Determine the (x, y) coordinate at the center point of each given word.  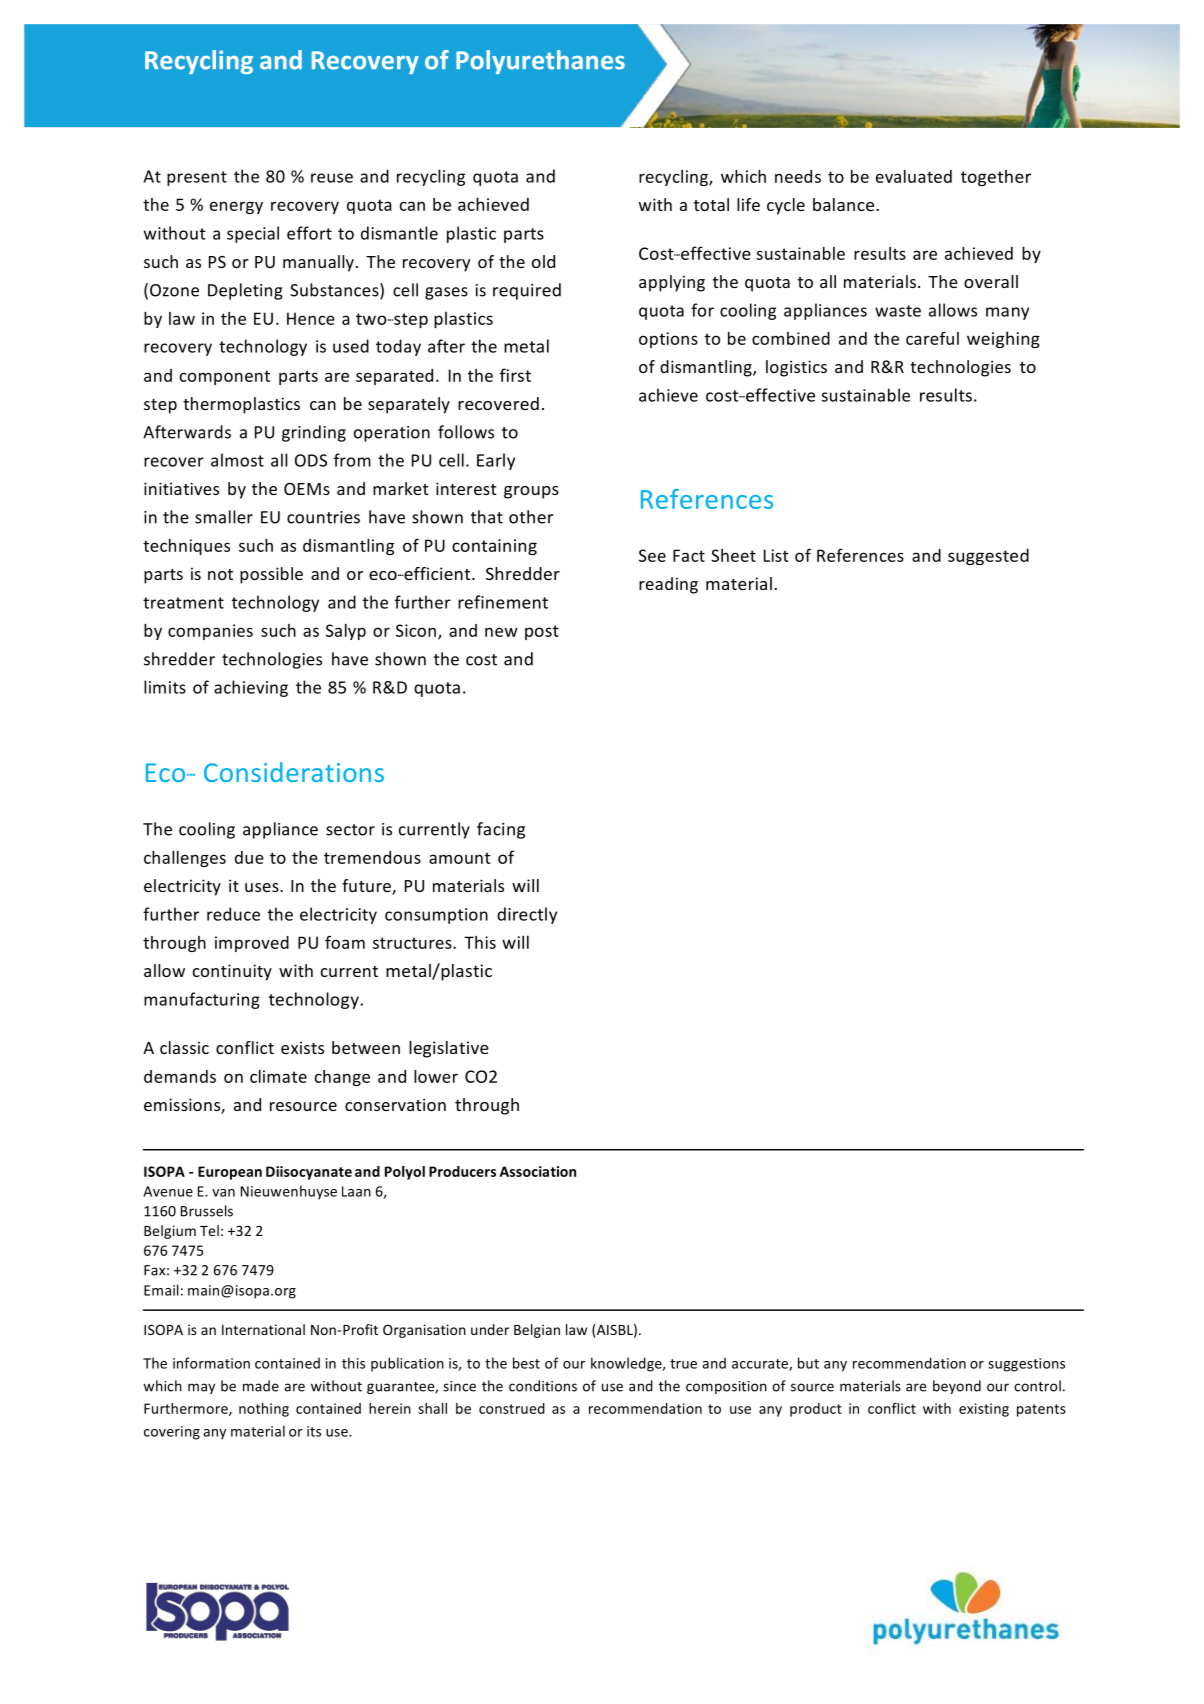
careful (932, 338)
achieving (251, 688)
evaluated (914, 176)
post (542, 632)
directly (527, 915)
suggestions (1026, 1365)
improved (252, 944)
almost (237, 460)
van (223, 1193)
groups (531, 492)
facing (501, 830)
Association (538, 1171)
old (543, 261)
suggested (988, 556)
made (261, 1386)
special (253, 234)
